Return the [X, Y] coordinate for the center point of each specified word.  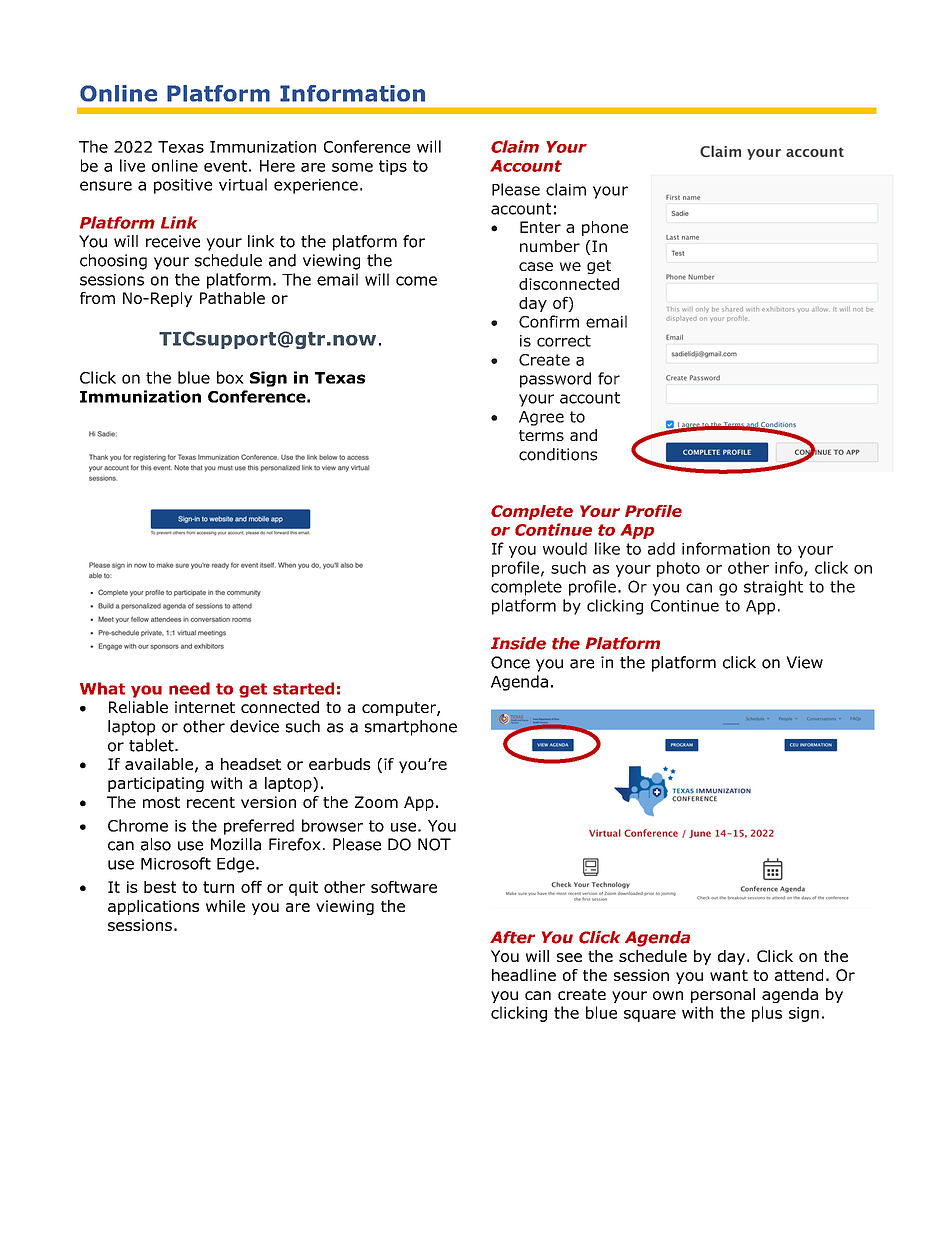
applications [153, 907]
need [189, 688]
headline [524, 975]
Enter [540, 227]
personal [723, 995]
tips [393, 167]
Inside [518, 643]
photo [678, 569]
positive [183, 186]
